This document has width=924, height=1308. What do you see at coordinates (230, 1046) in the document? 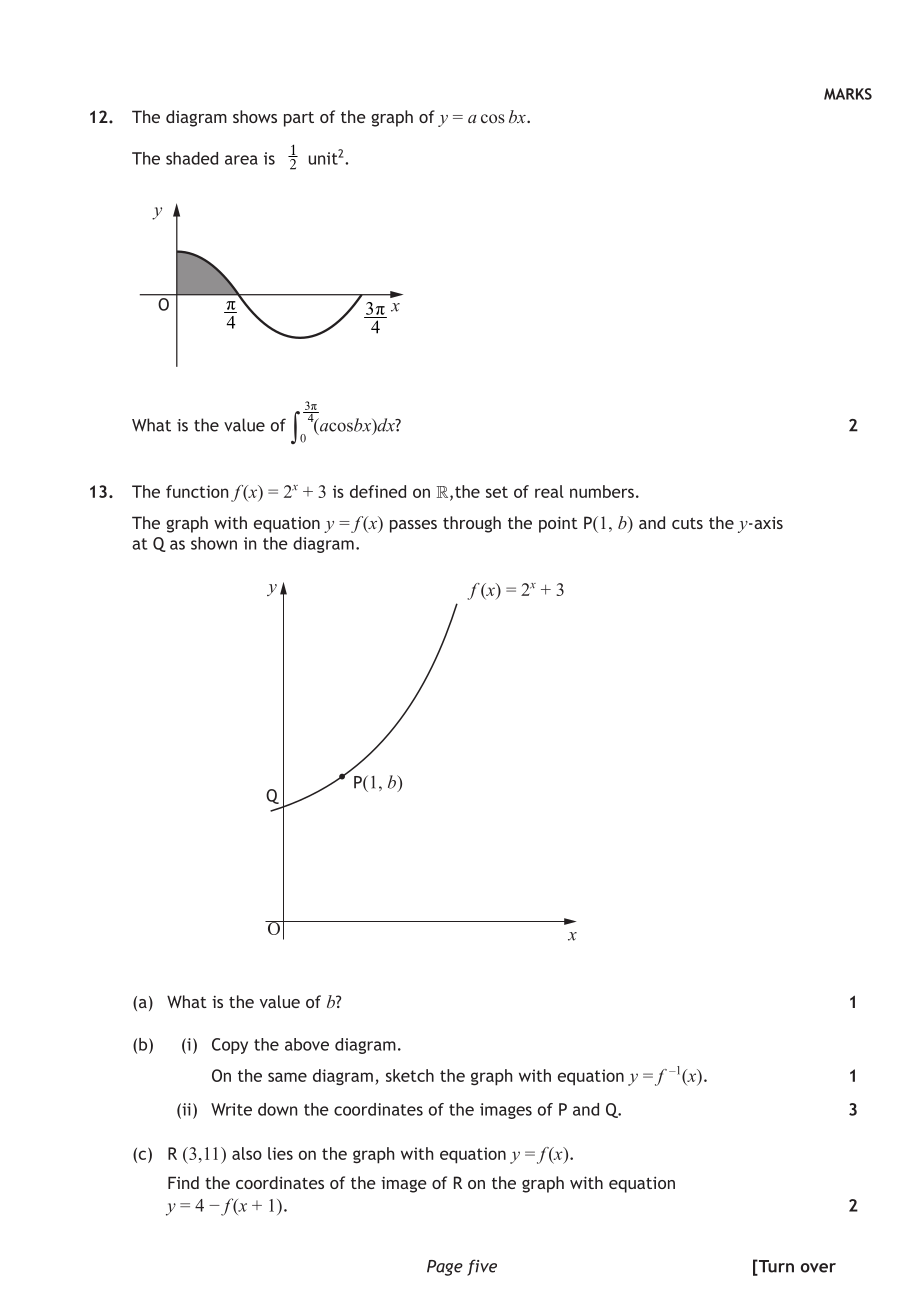
I see `Copy` at bounding box center [230, 1046].
